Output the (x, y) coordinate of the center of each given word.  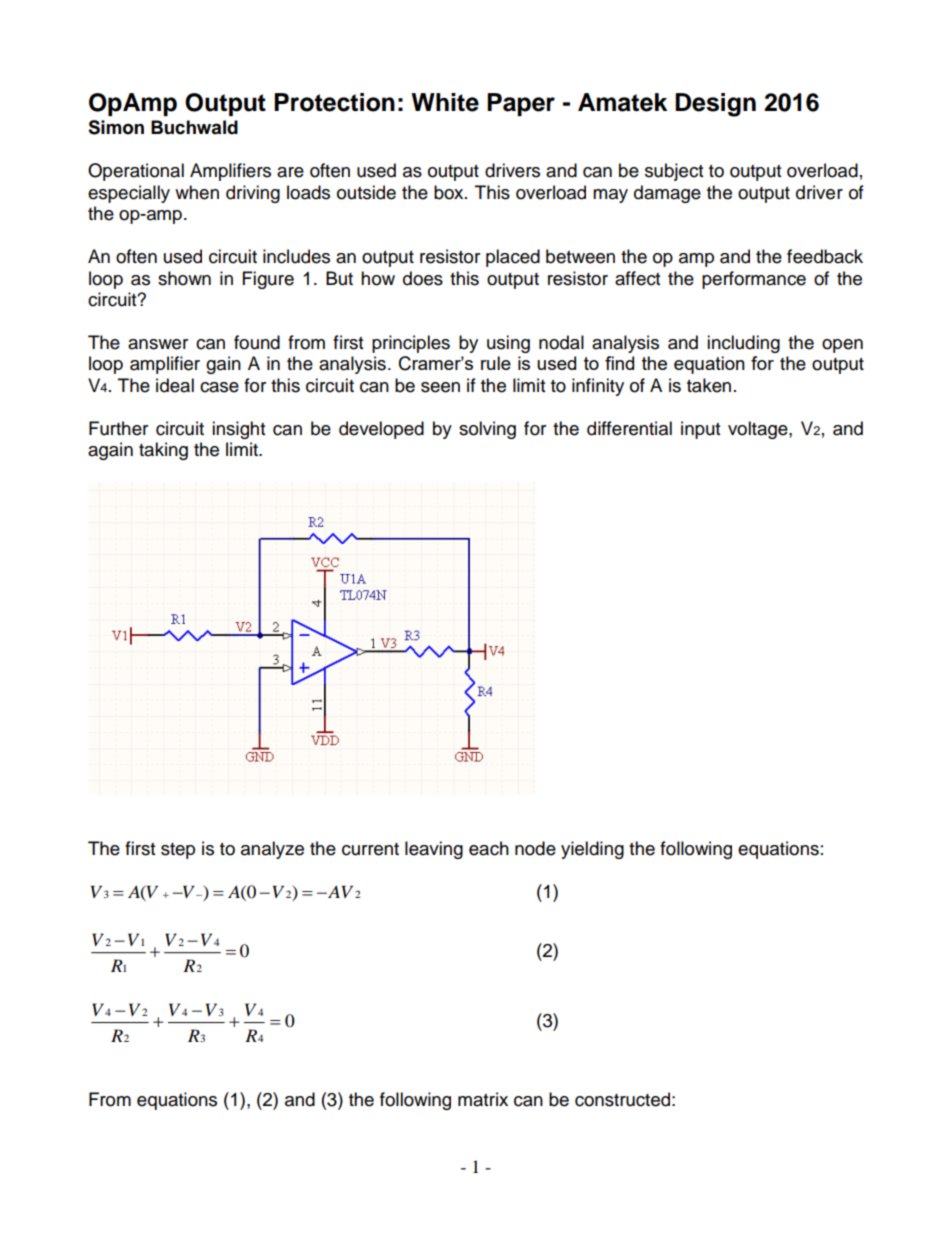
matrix (483, 1099)
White (445, 102)
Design (715, 105)
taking (163, 451)
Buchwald (194, 127)
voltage (759, 430)
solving (487, 430)
